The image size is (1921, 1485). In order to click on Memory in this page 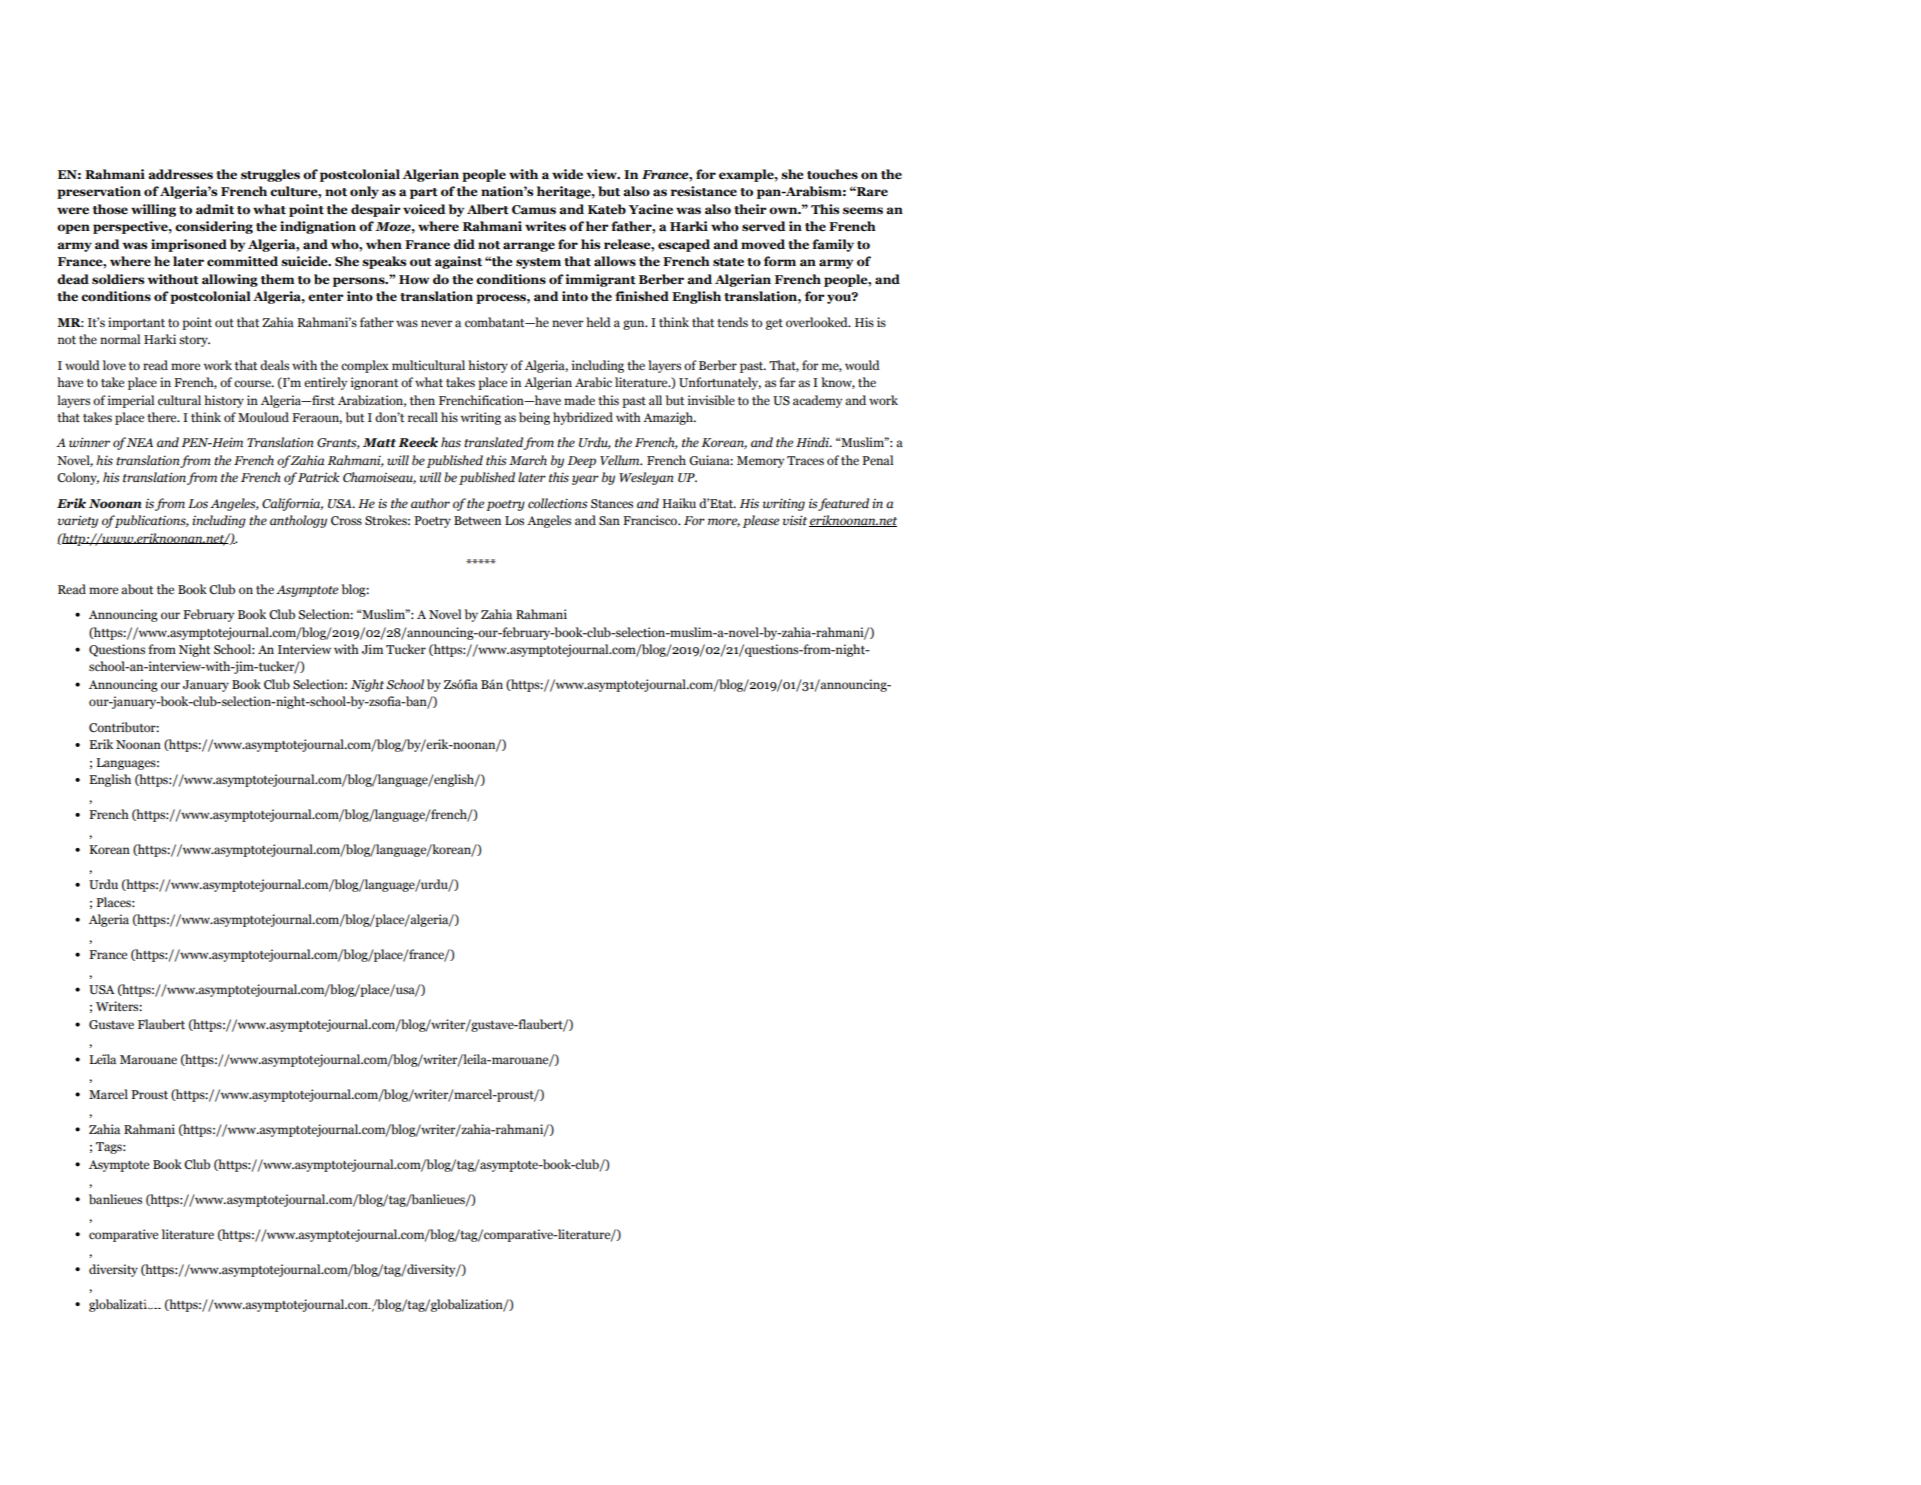, I will do `click(760, 462)`.
